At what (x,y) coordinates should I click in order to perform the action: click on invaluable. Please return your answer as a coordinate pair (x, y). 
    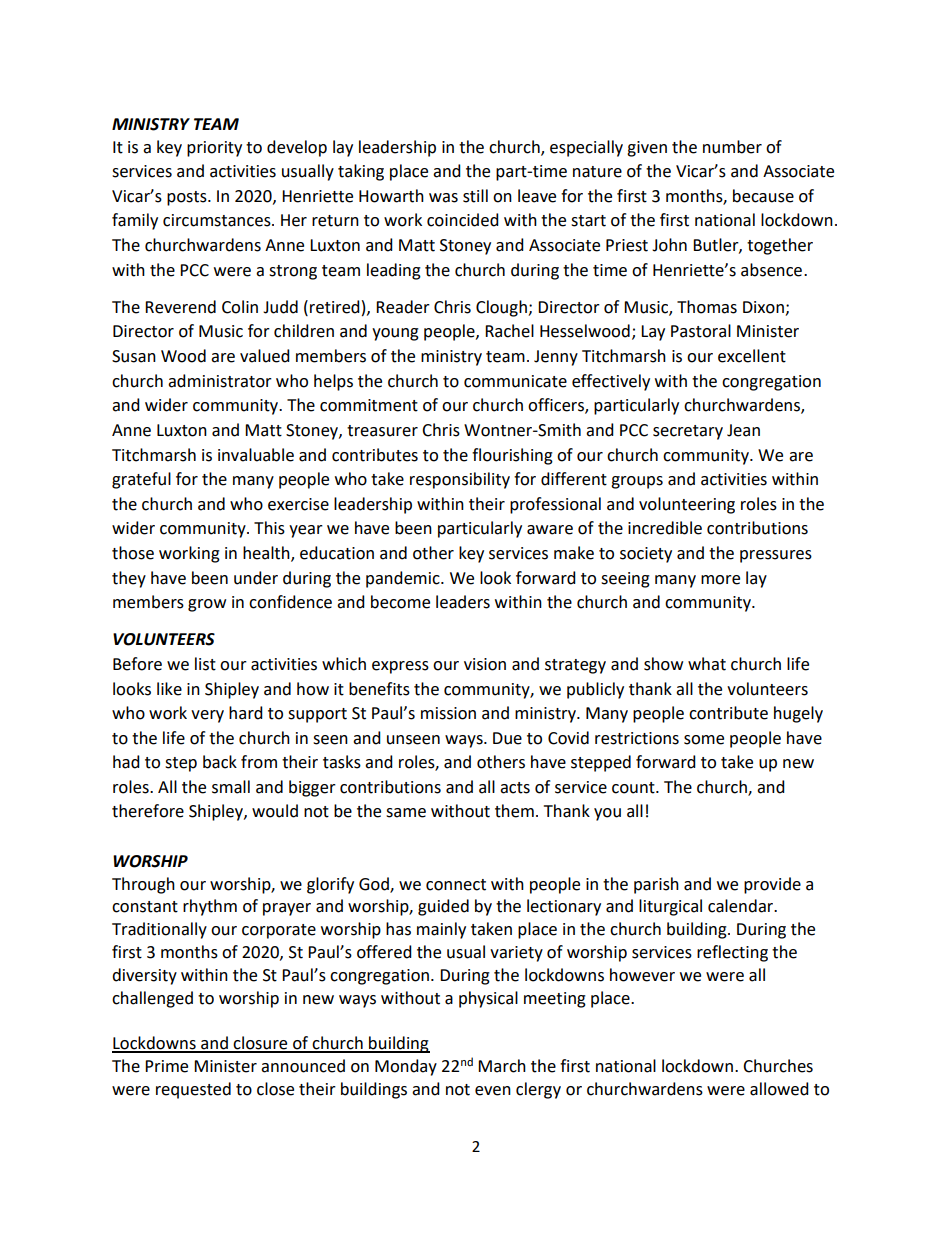
    Looking at the image, I should click on (256, 455).
